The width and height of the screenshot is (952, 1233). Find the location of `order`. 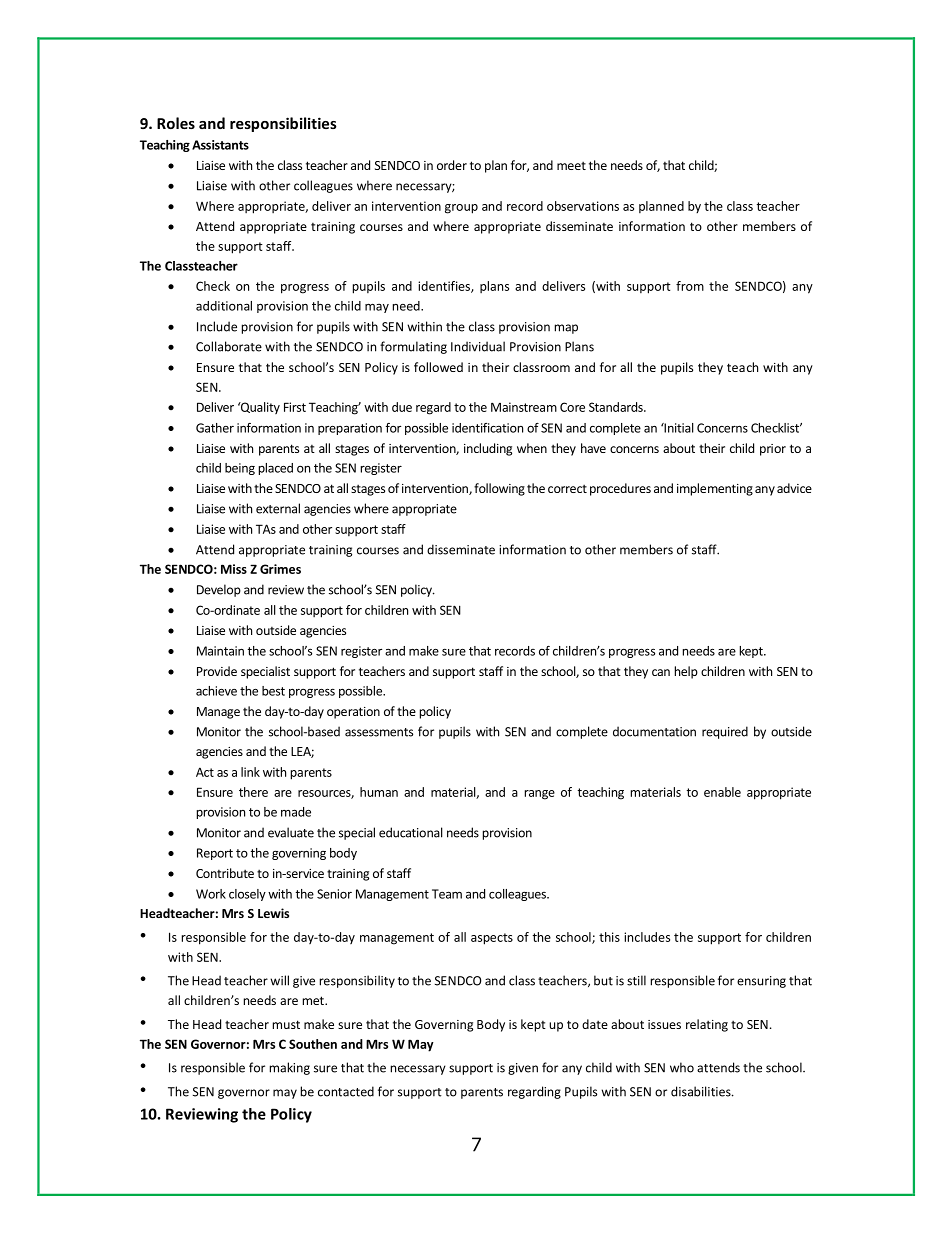

order is located at coordinates (452, 165).
